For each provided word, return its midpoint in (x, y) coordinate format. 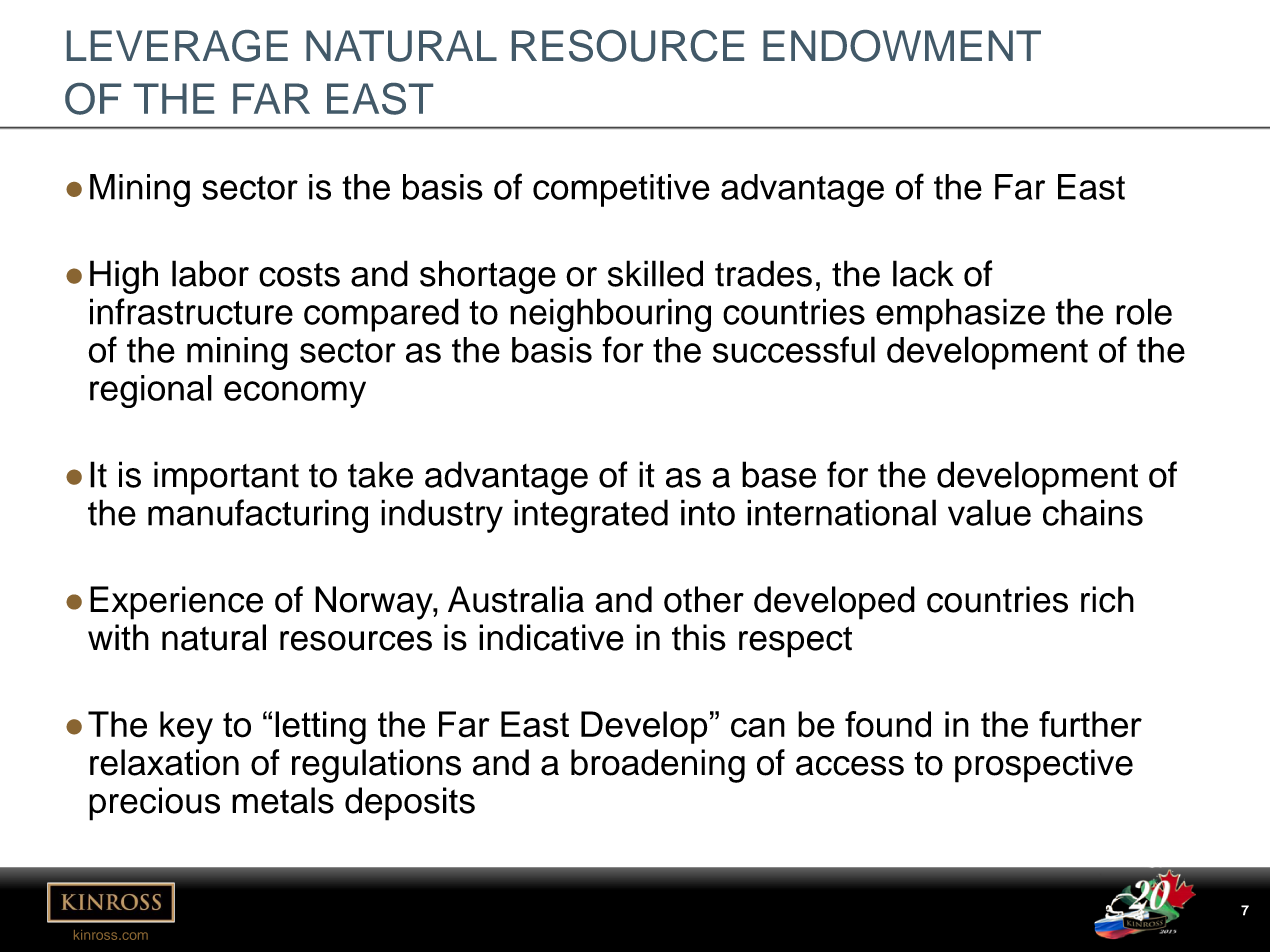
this (699, 637)
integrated (591, 516)
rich (1107, 599)
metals (283, 800)
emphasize (960, 315)
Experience (176, 603)
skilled (655, 273)
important (226, 478)
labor (210, 273)
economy (295, 394)
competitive (621, 190)
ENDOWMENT (902, 46)
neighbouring (610, 315)
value (989, 512)
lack (923, 273)
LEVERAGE (177, 46)
